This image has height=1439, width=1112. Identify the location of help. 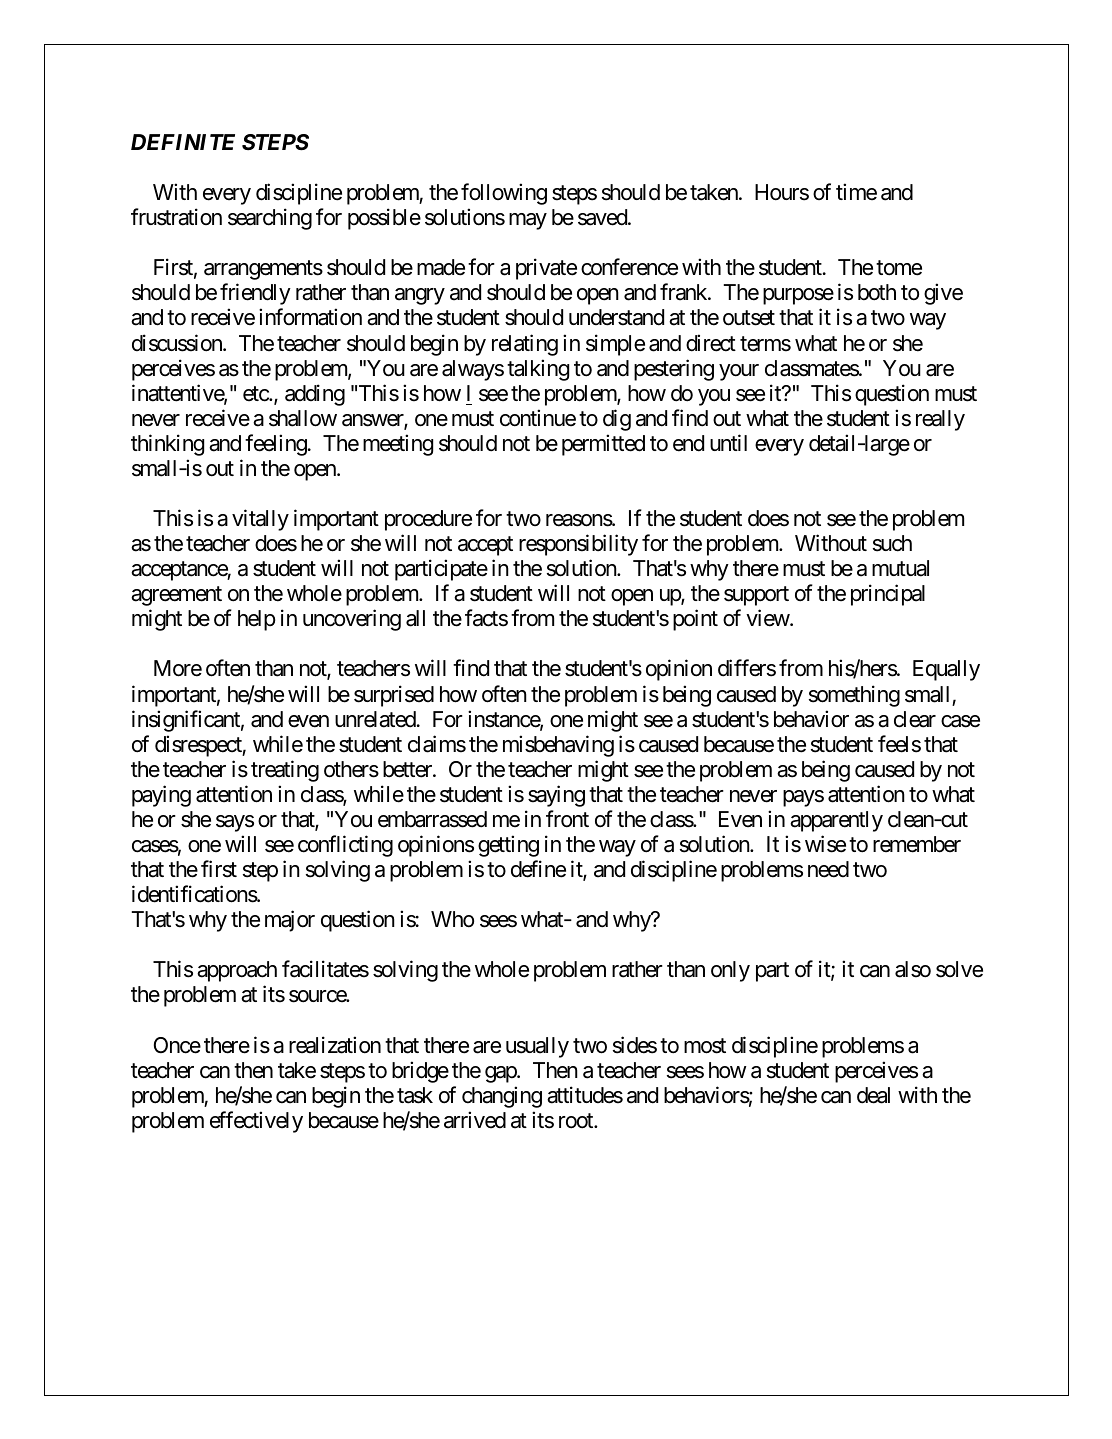
(256, 620).
